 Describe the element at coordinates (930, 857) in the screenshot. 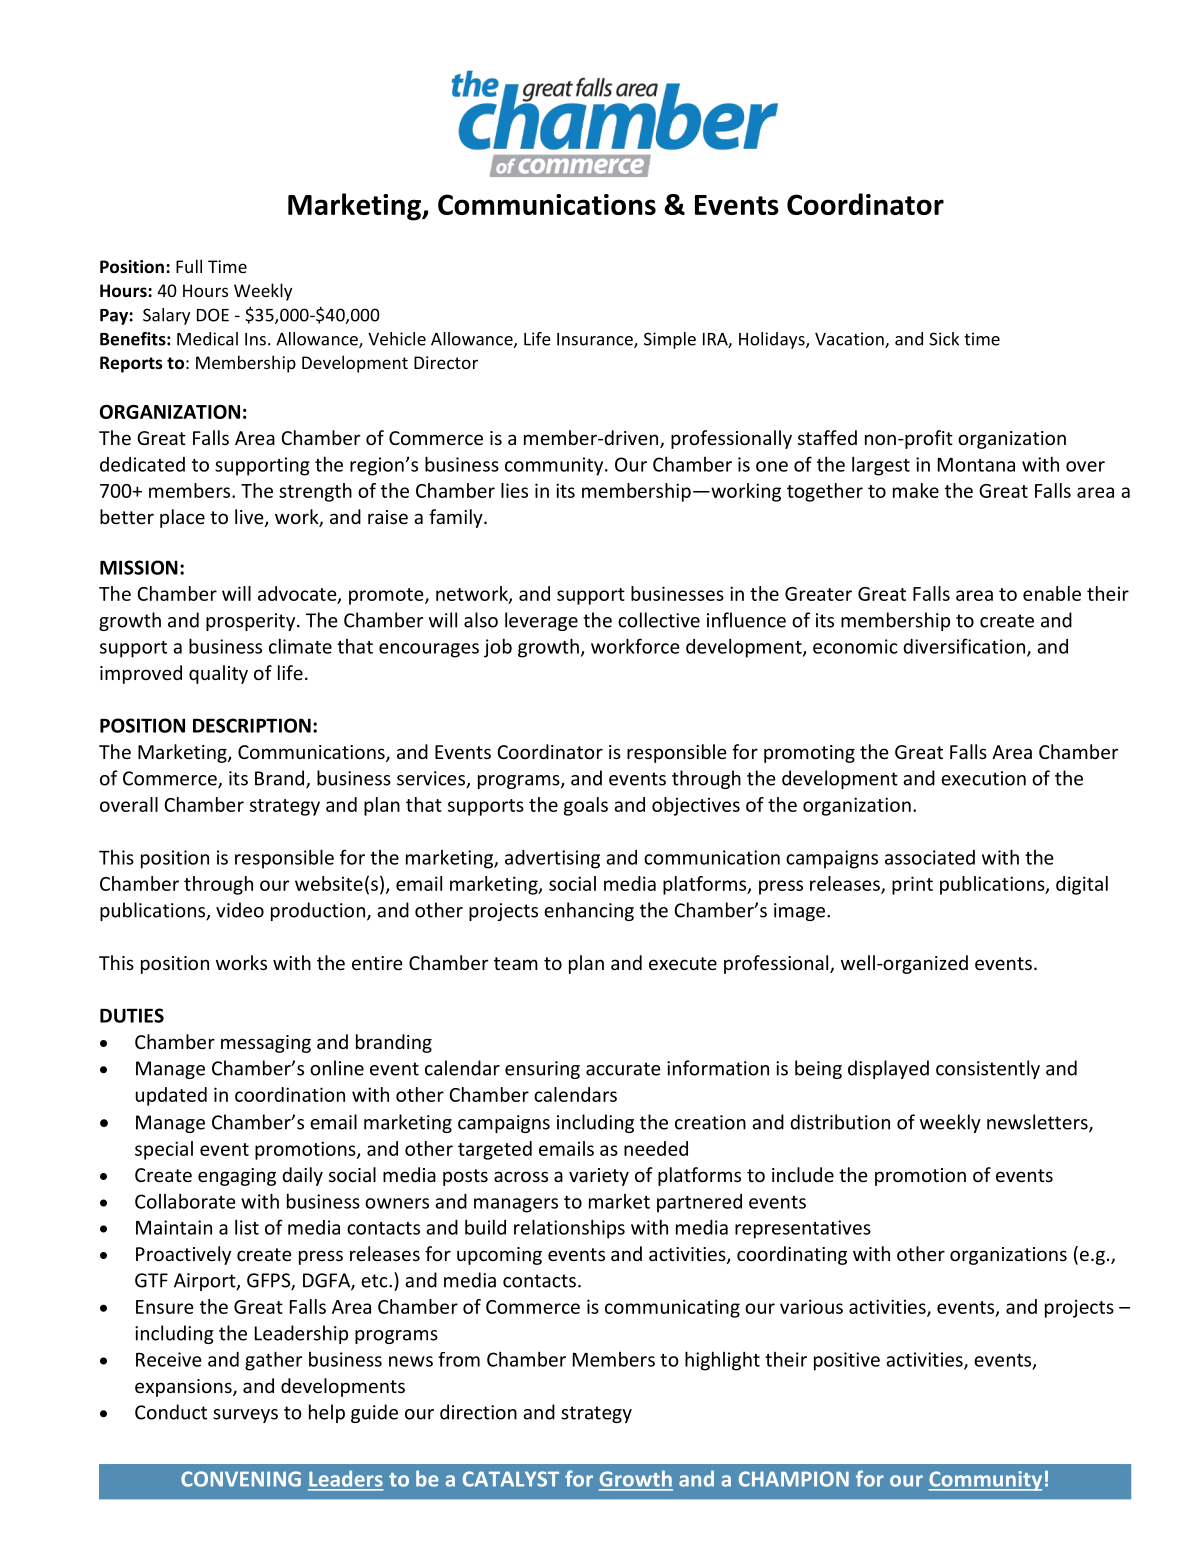

I see `associated` at that location.
